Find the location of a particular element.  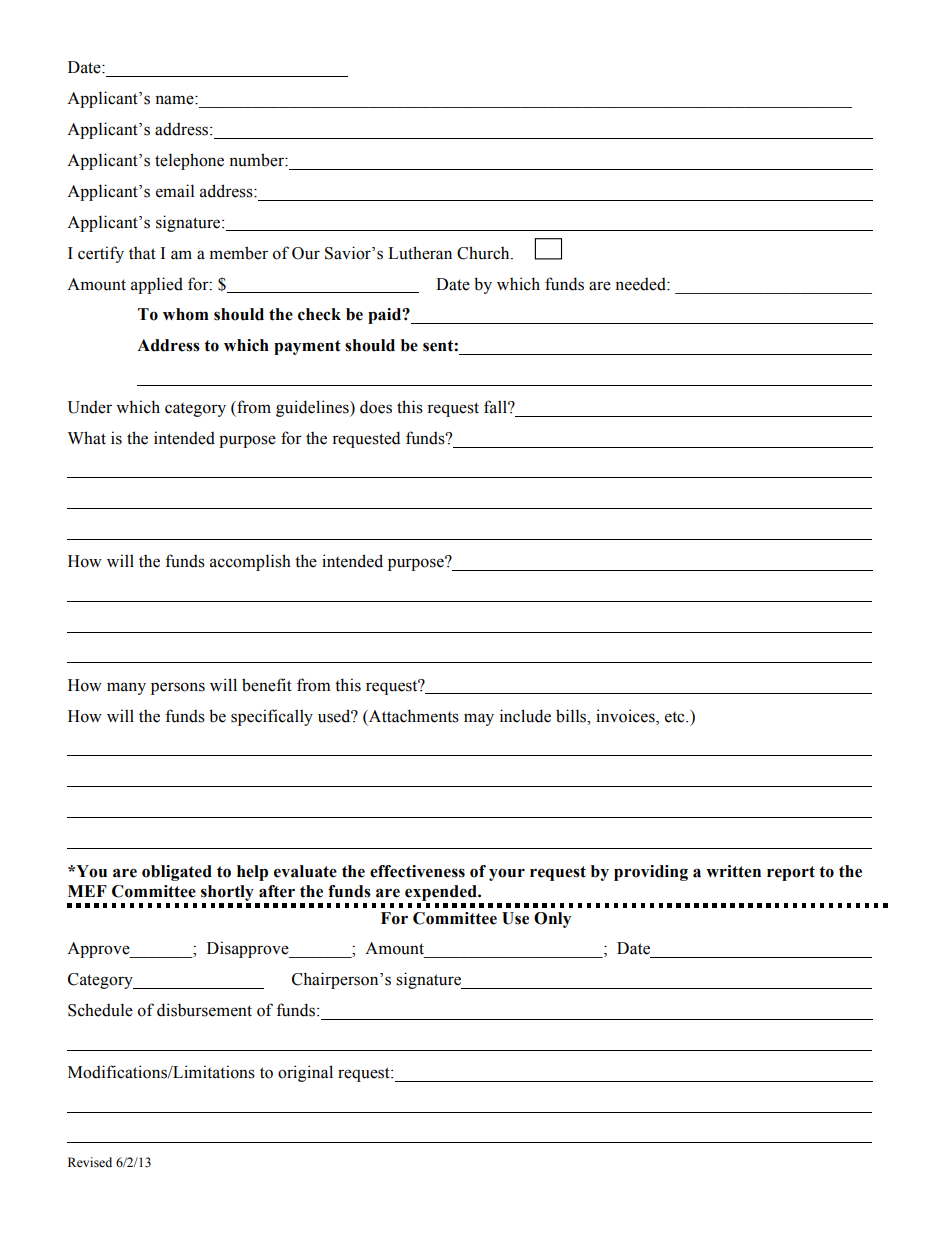

Revised is located at coordinates (90, 1162).
